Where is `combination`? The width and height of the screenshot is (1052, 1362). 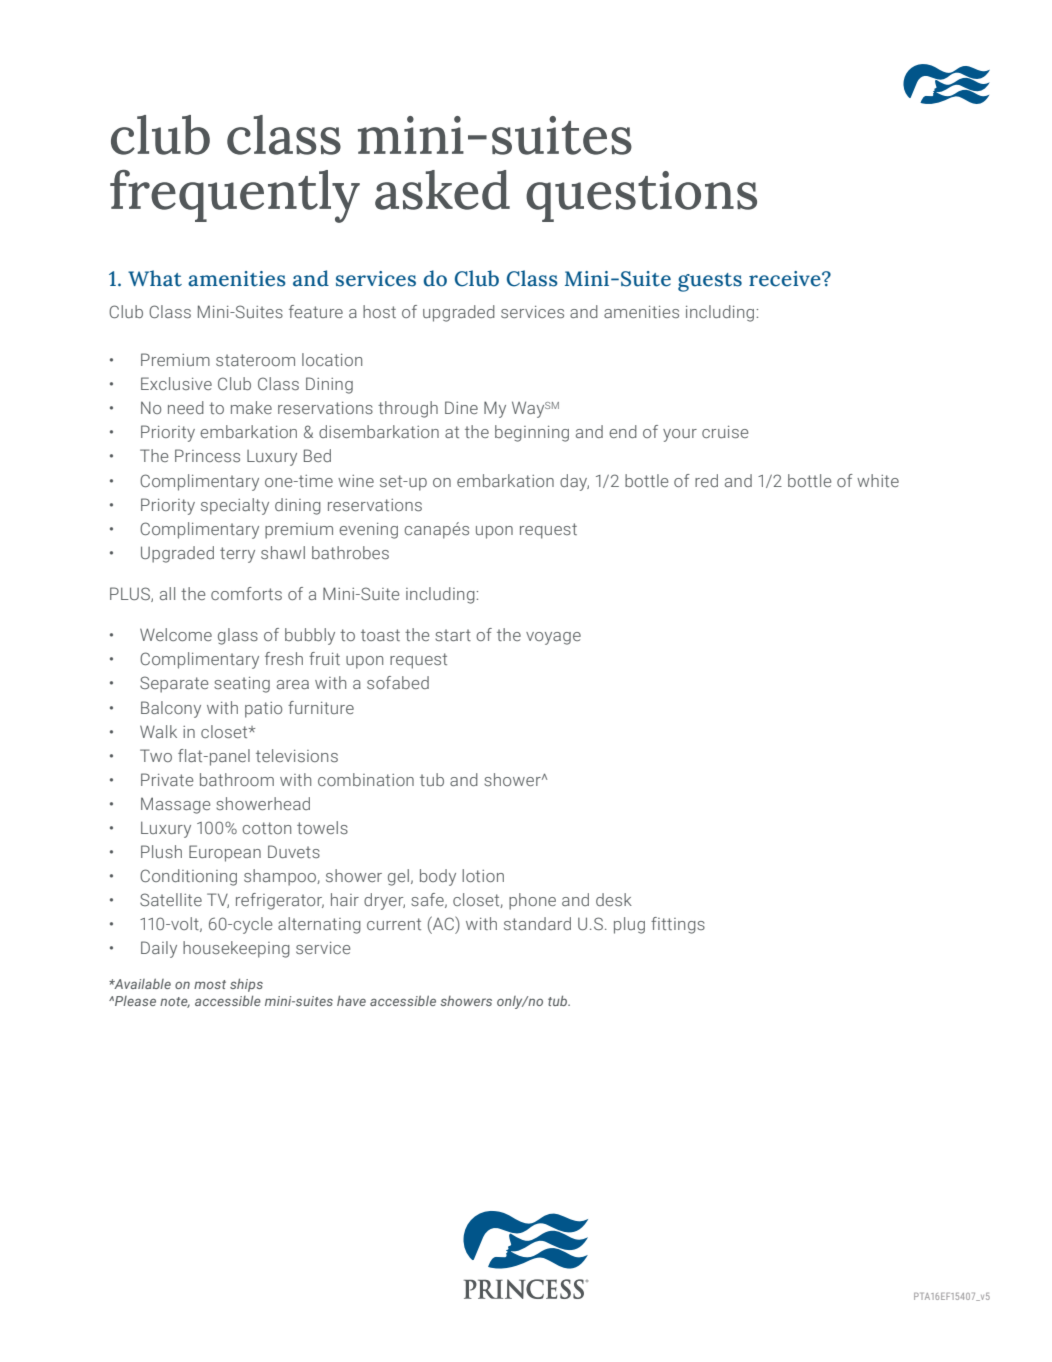 combination is located at coordinates (366, 779).
